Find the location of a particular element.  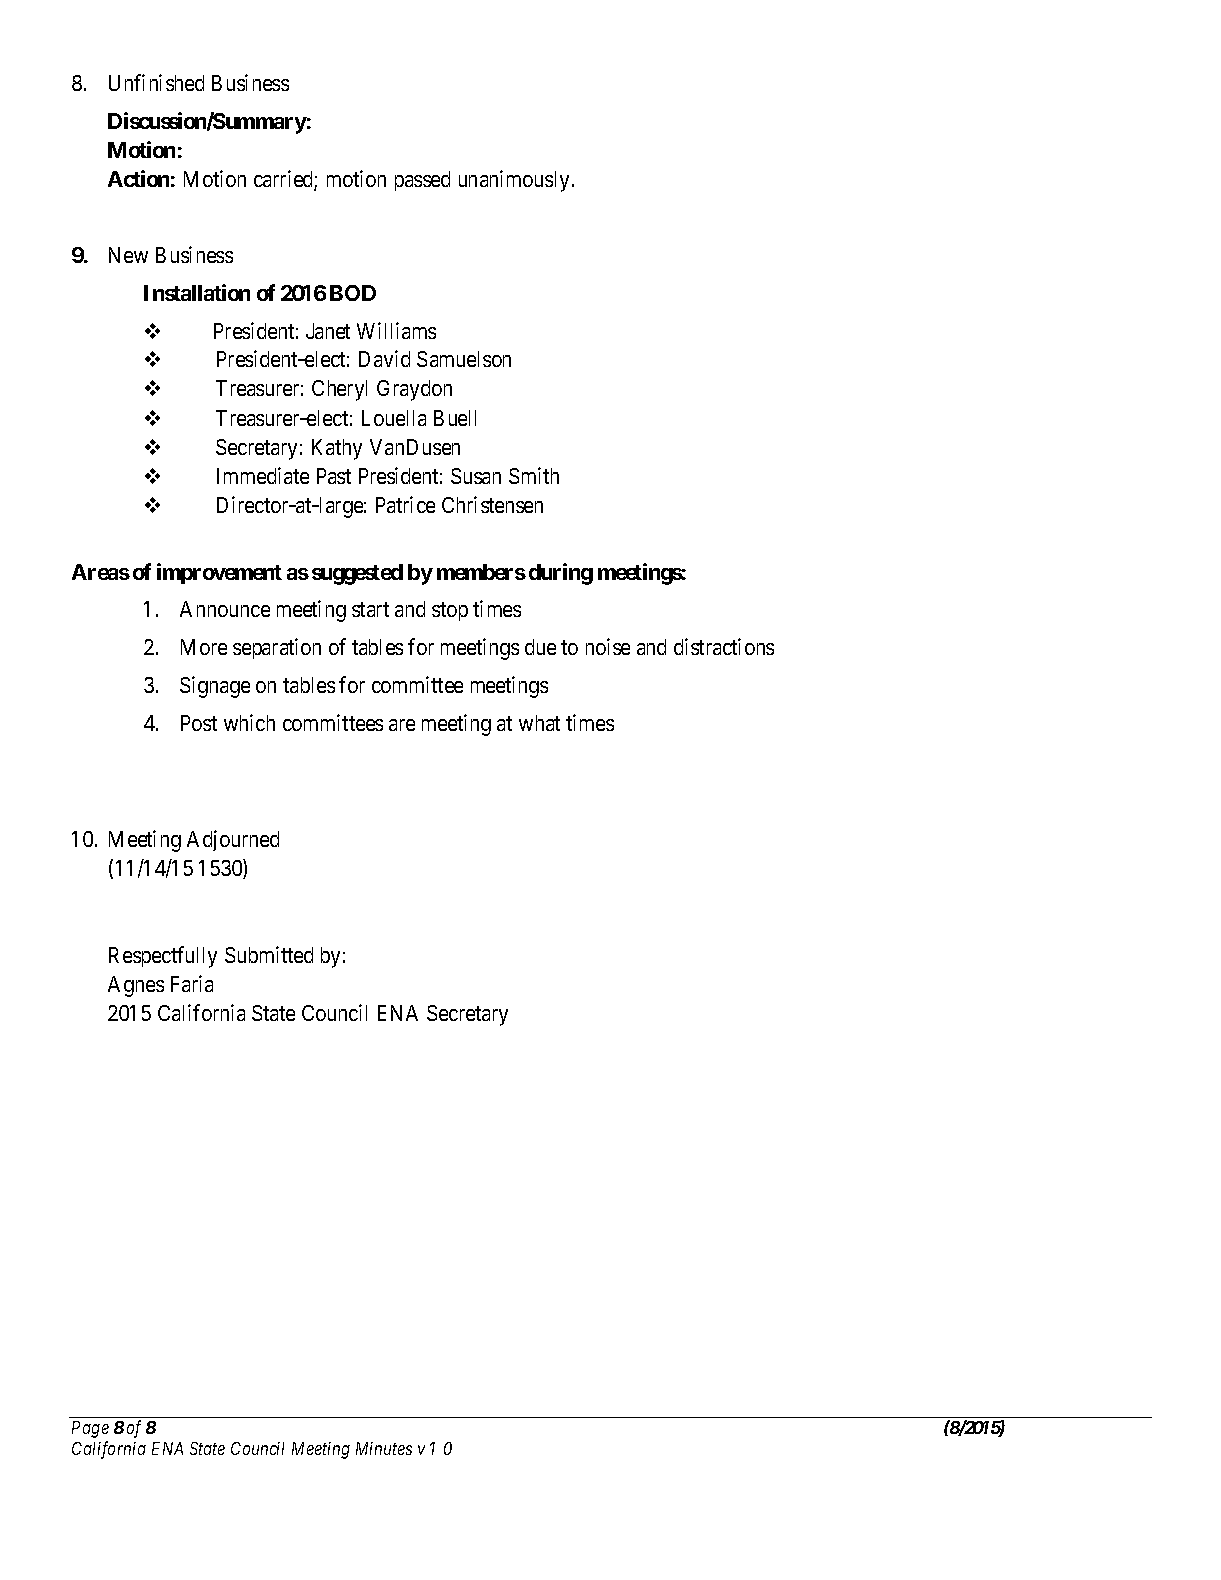

Minutes is located at coordinates (384, 1448).
